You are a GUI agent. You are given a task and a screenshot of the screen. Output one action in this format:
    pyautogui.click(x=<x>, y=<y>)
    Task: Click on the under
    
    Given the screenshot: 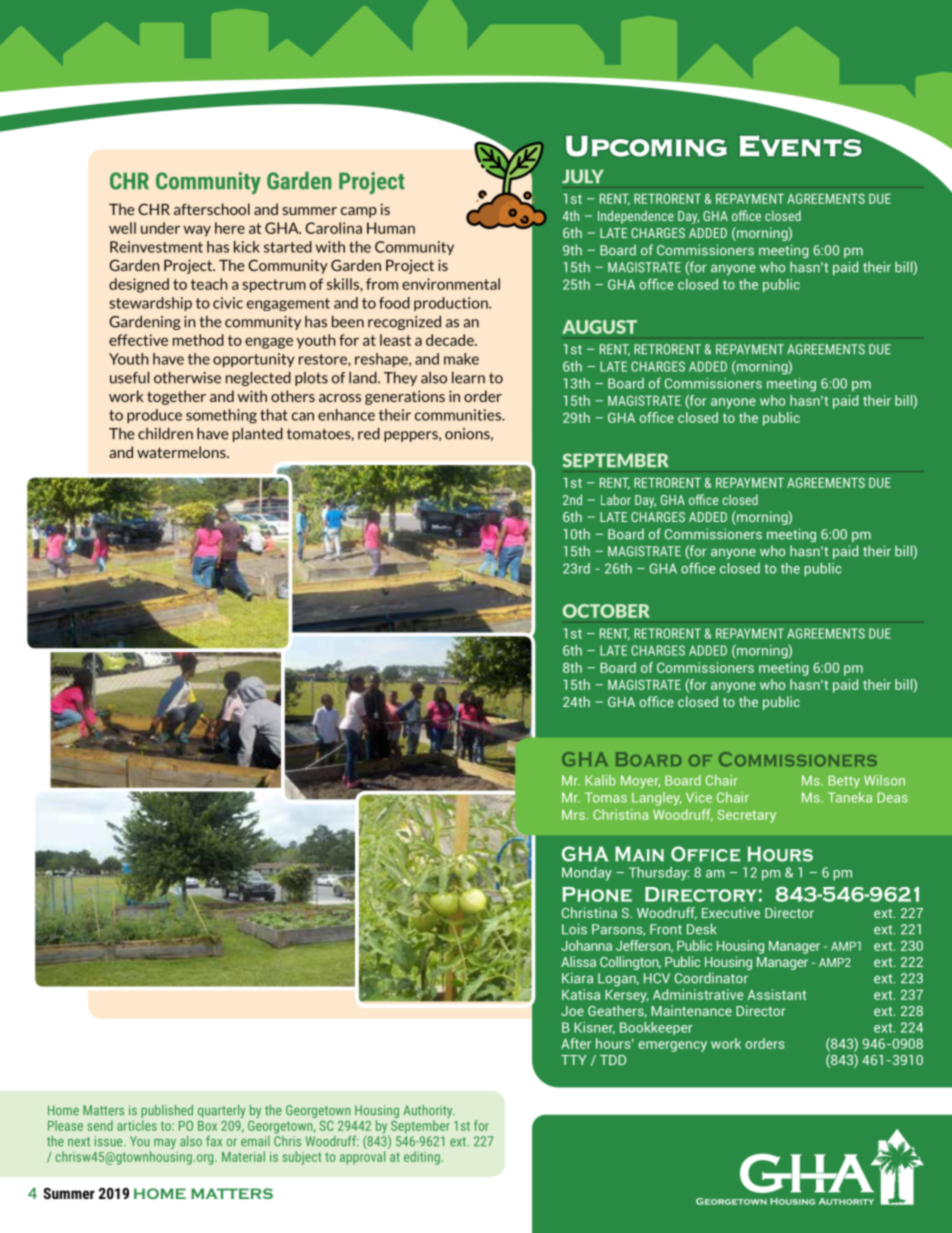 What is the action you would take?
    pyautogui.click(x=160, y=228)
